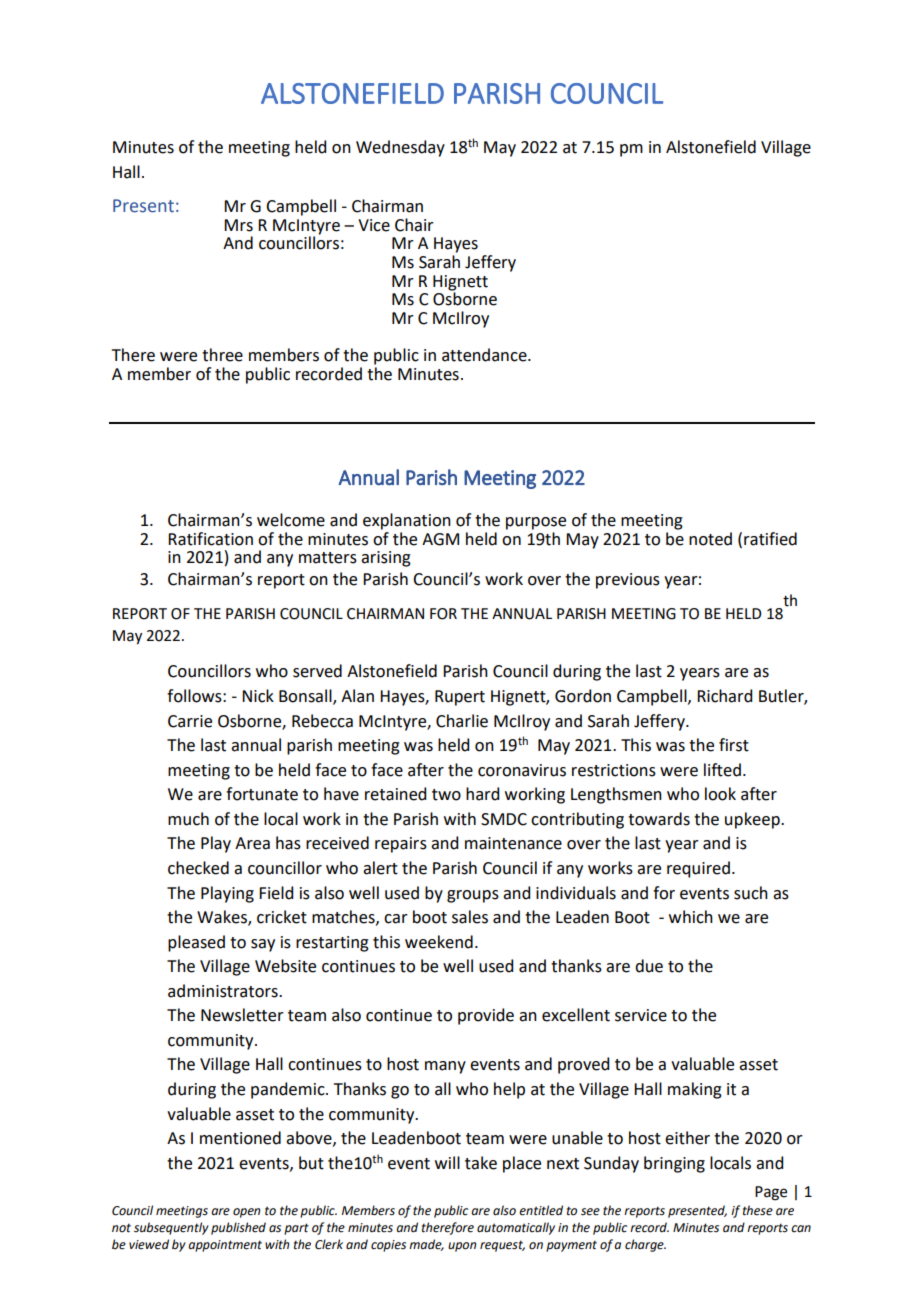 The width and height of the document is (924, 1308). I want to click on Wednesday, so click(400, 148).
